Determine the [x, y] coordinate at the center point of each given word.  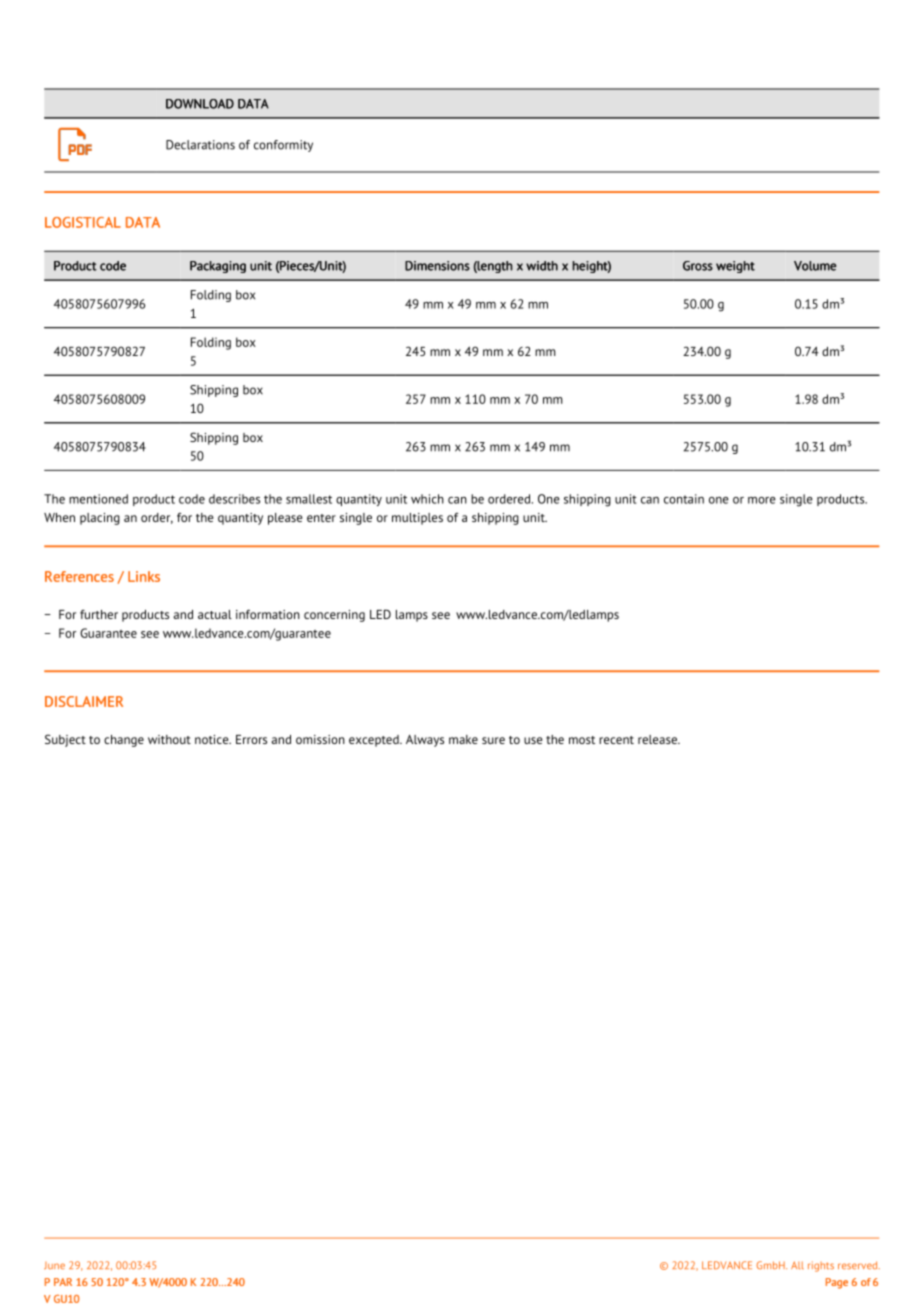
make [463, 739]
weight [735, 267]
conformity [283, 146]
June [54, 1265]
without [169, 739]
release [658, 739]
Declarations [200, 145]
